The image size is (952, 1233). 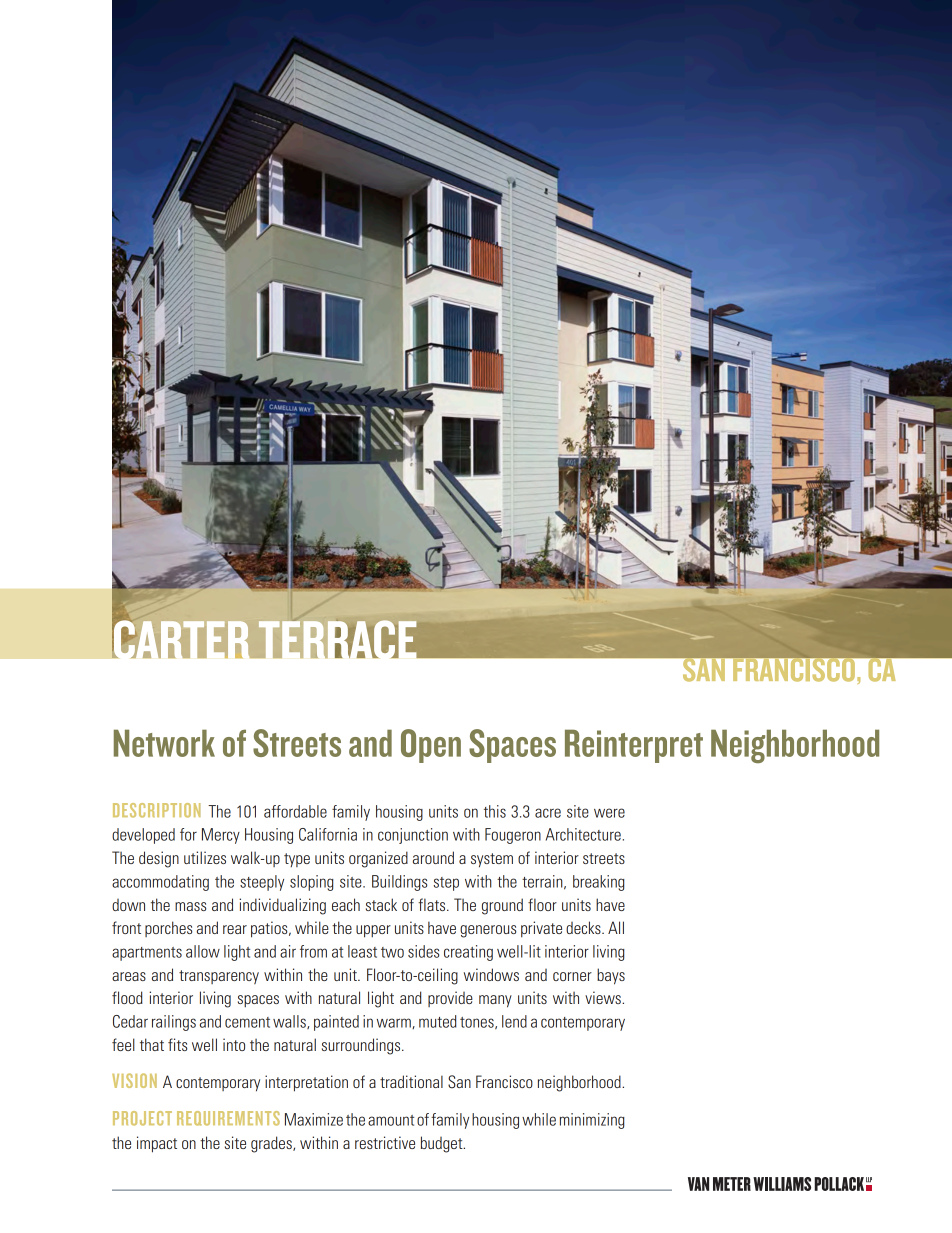 What do you see at coordinates (362, 951) in the document?
I see `least` at bounding box center [362, 951].
